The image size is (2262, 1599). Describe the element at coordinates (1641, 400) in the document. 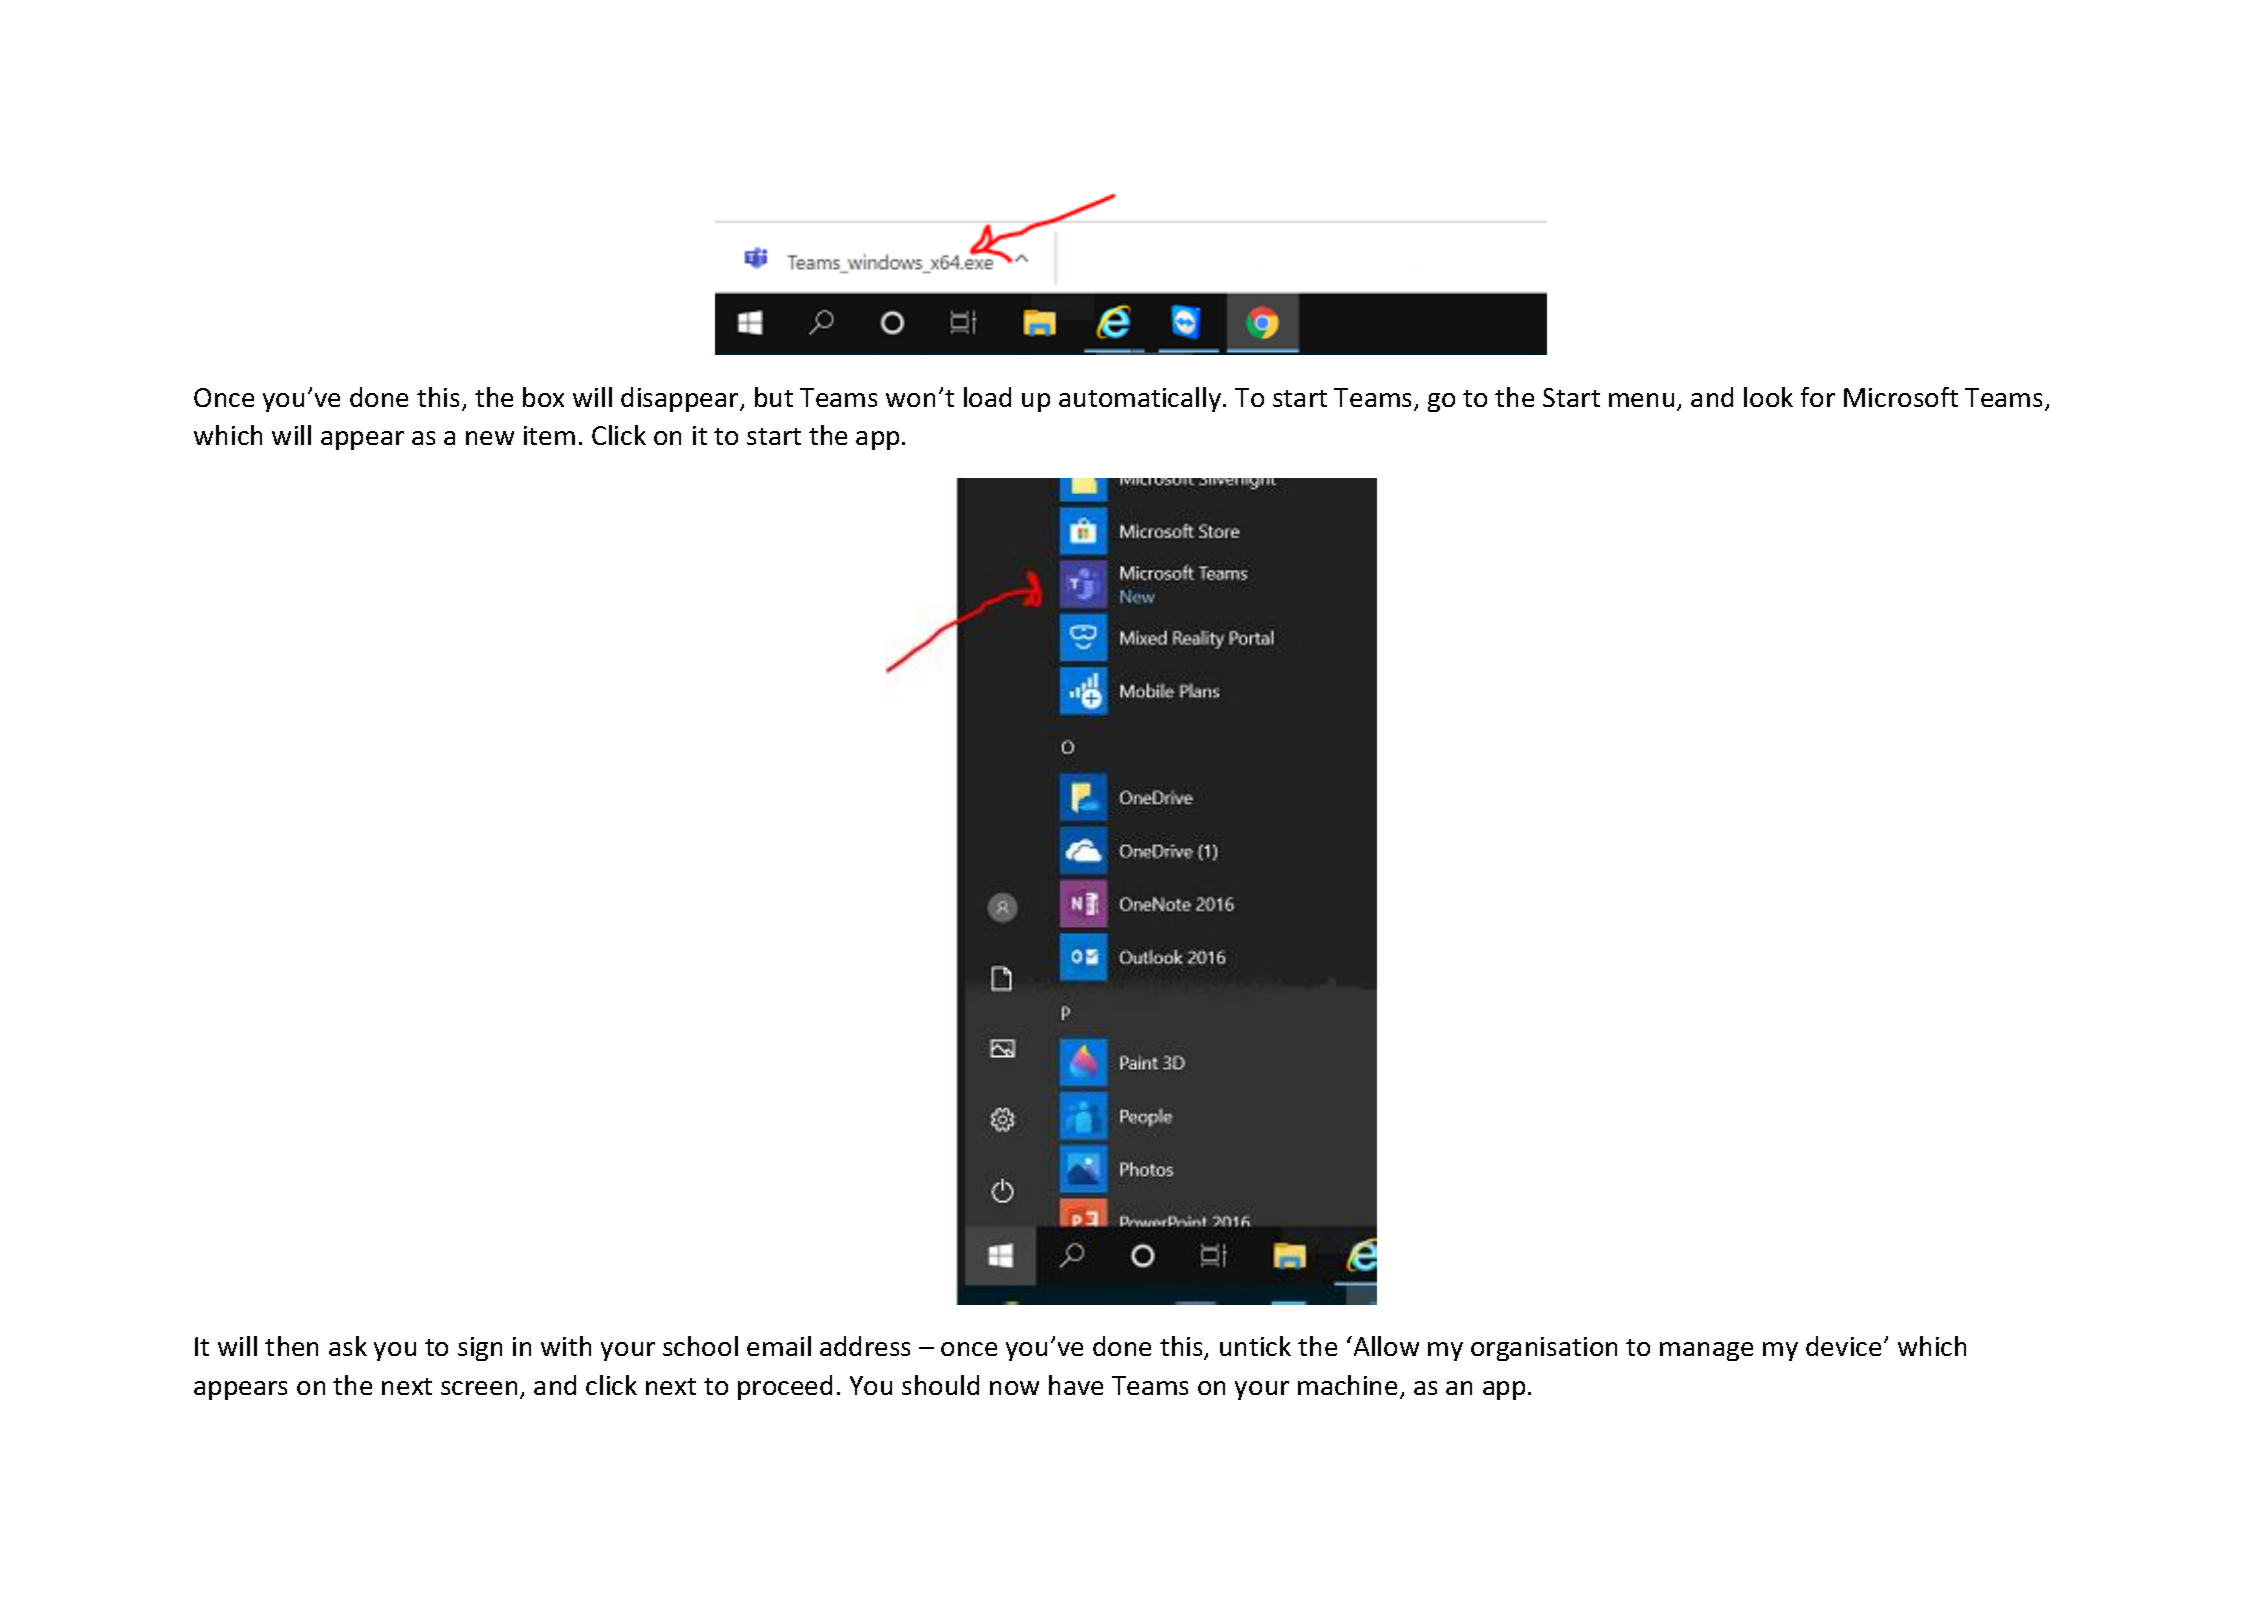

I see `menu` at that location.
